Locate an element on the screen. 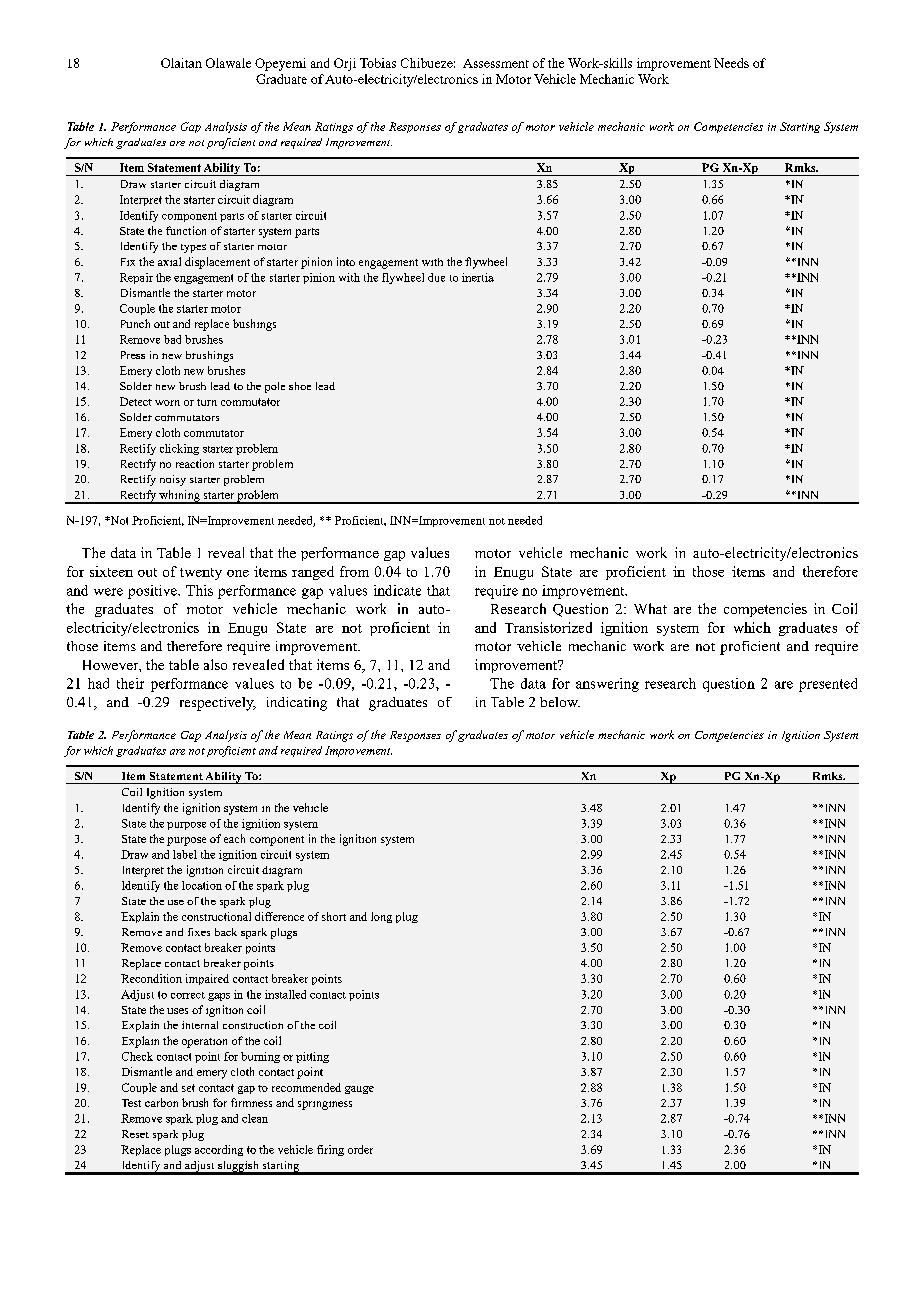 The width and height of the screenshot is (924, 1308). due is located at coordinates (436, 277).
